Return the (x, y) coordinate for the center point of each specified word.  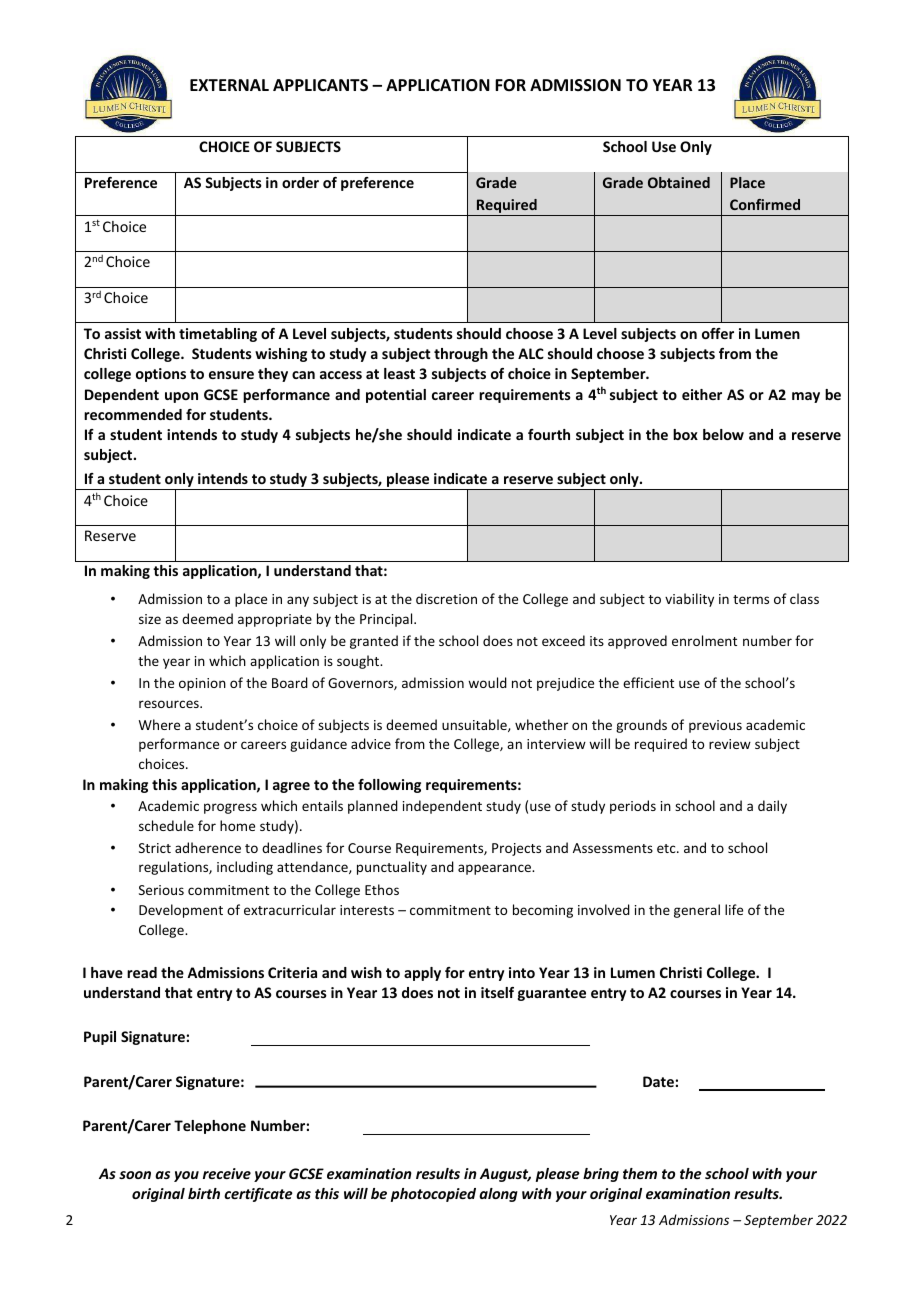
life (734, 909)
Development (181, 911)
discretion (446, 598)
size (150, 619)
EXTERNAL (229, 85)
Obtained (679, 182)
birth (204, 1193)
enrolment (704, 640)
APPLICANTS (320, 85)
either (702, 394)
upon (181, 397)
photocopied (433, 1195)
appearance (496, 869)
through (461, 355)
